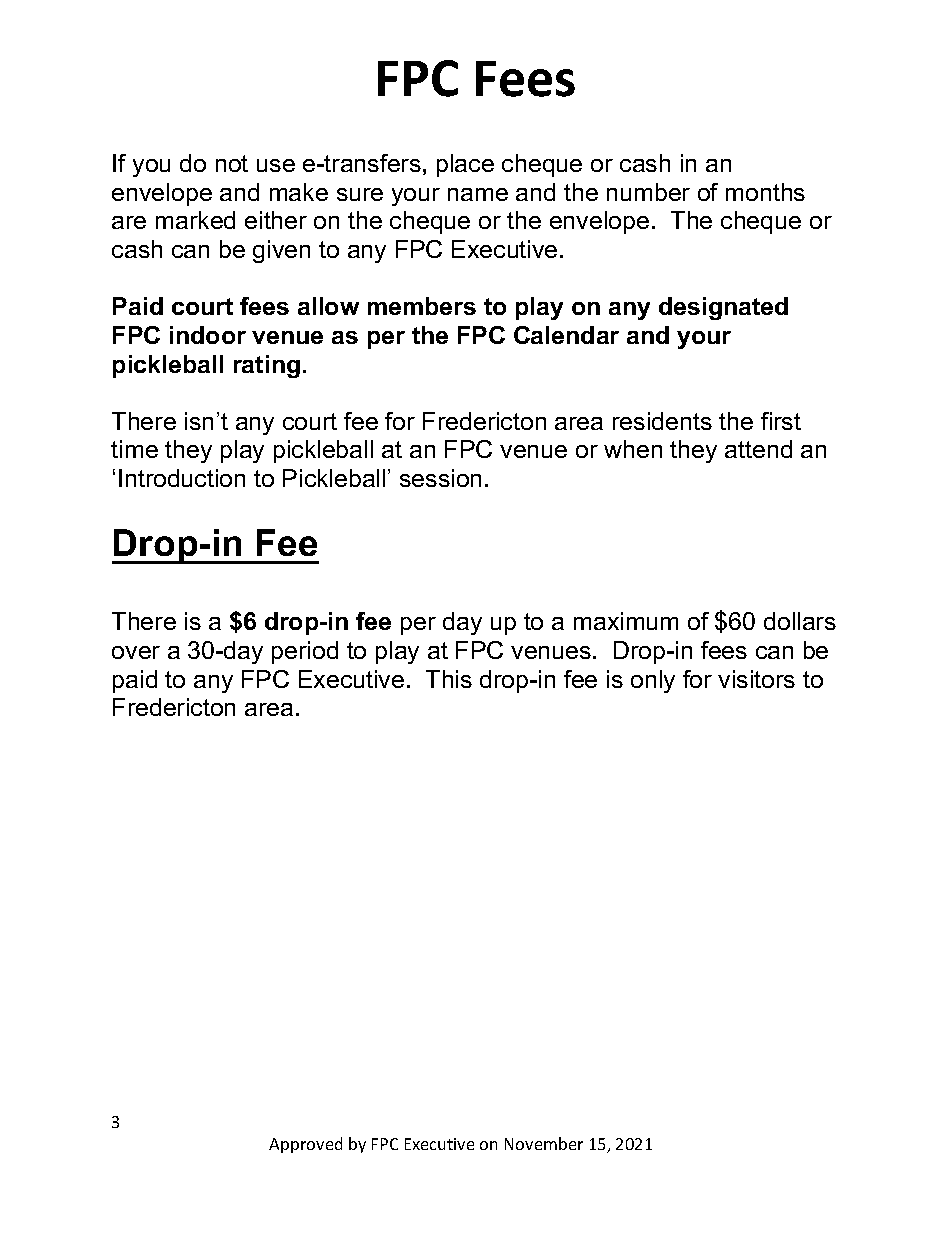  I want to click on over, so click(136, 652).
